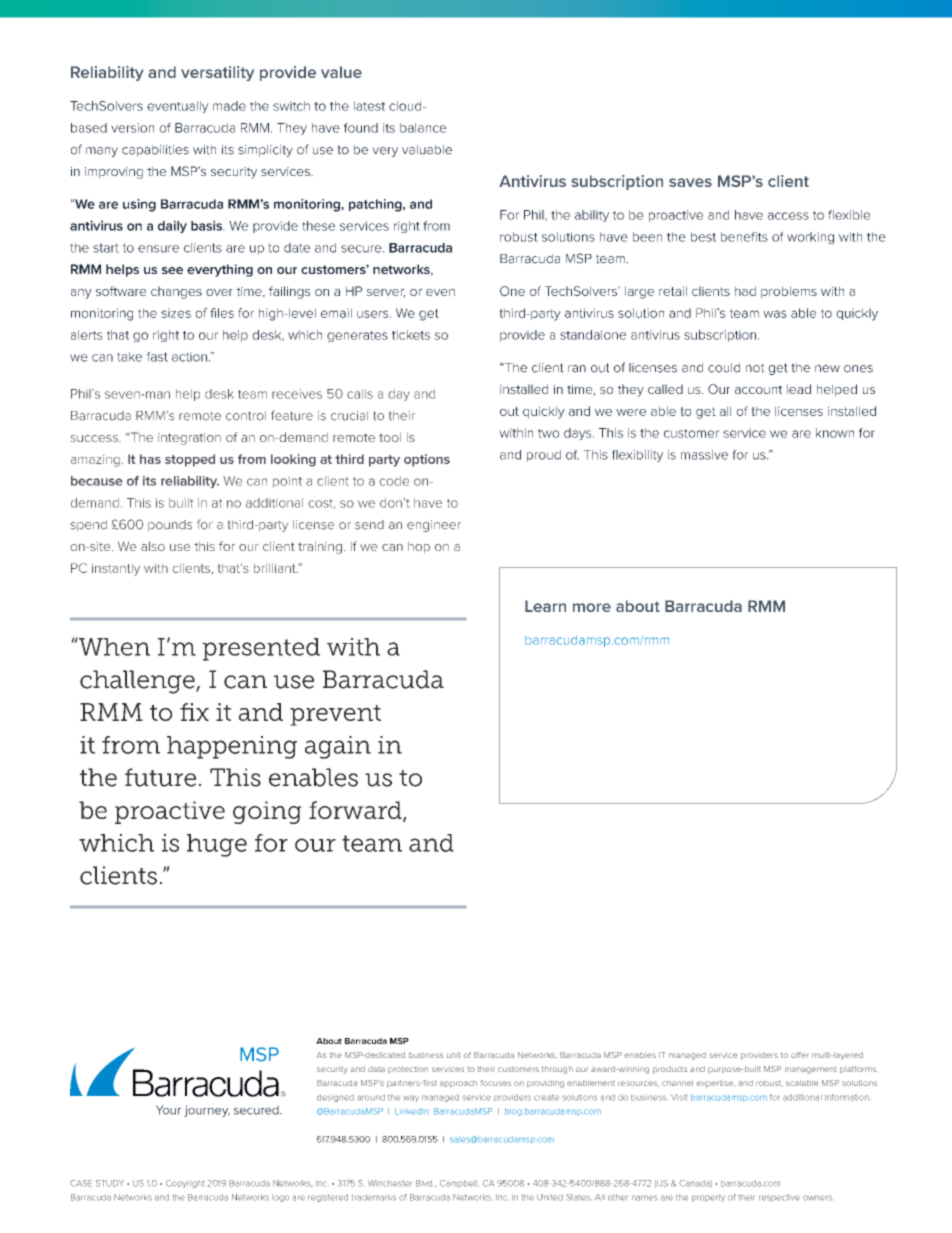 The width and height of the screenshot is (952, 1233). I want to click on huge, so click(217, 845).
